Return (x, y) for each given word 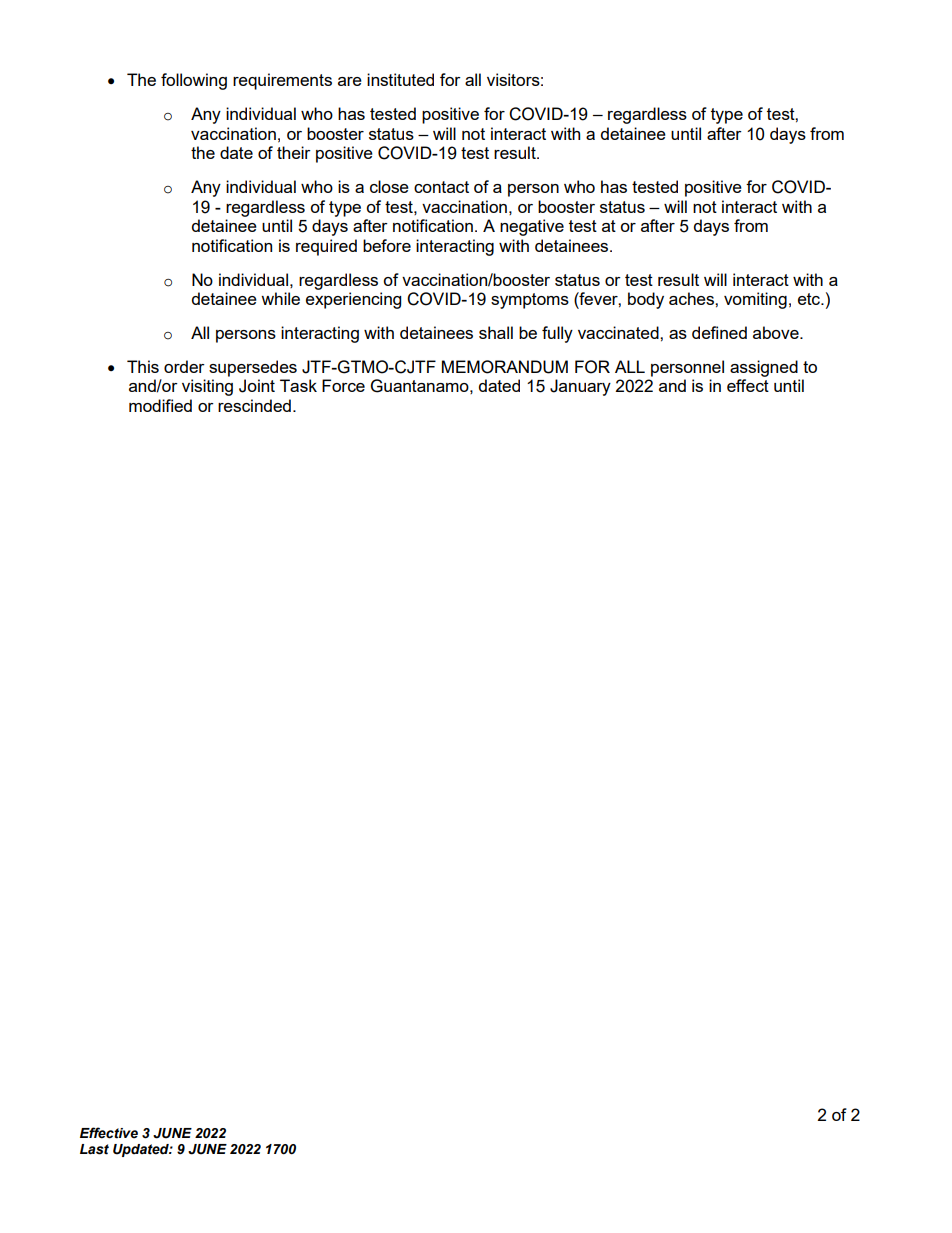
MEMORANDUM (505, 367)
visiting (207, 387)
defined (719, 332)
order (184, 366)
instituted (400, 79)
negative (532, 227)
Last (94, 1149)
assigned (764, 368)
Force (343, 385)
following (194, 81)
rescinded (254, 405)
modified (160, 405)
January (580, 387)
